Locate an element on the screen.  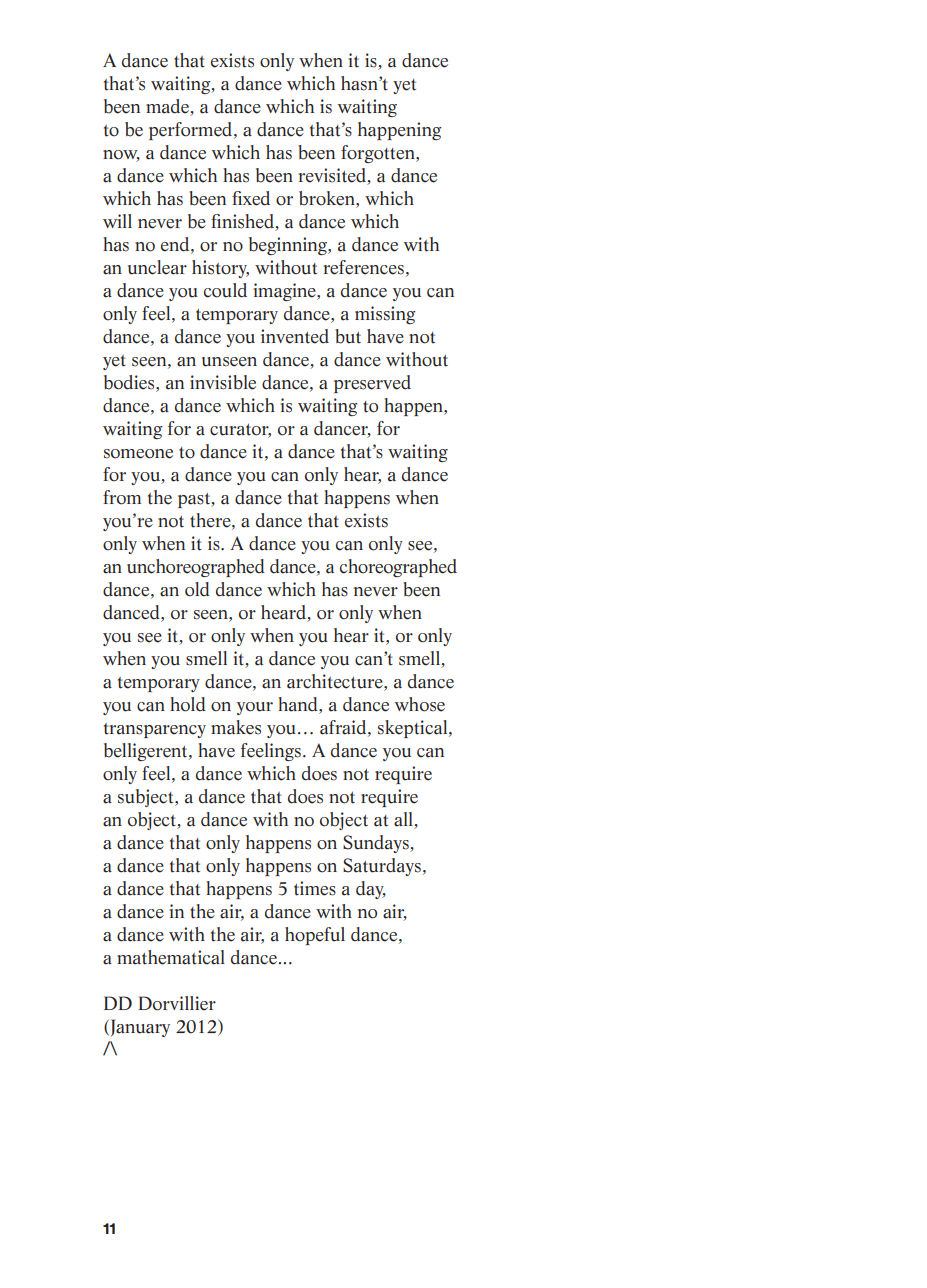
January is located at coordinates (139, 1028).
